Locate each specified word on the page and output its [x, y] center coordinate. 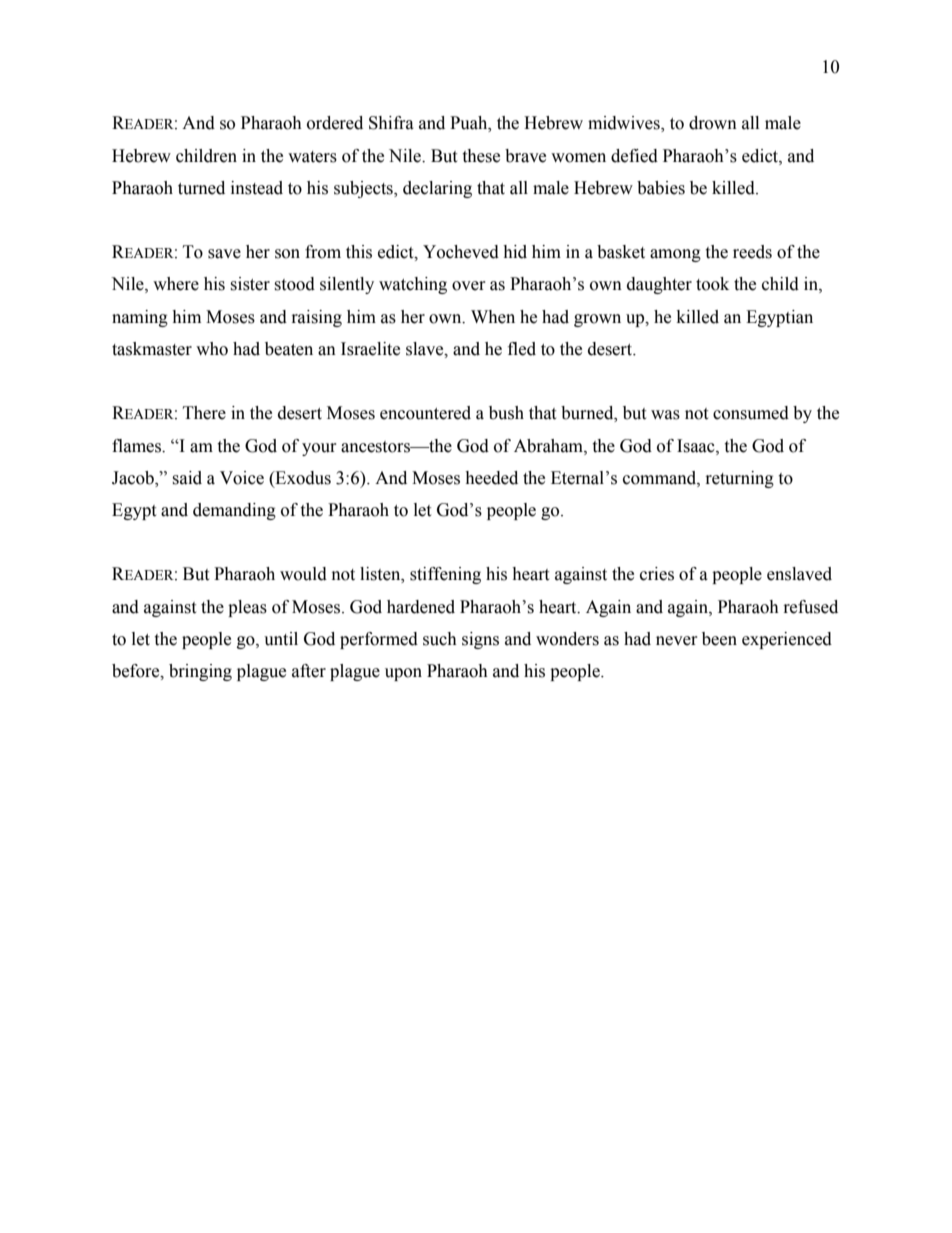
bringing [200, 672]
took [712, 284]
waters [312, 157]
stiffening [445, 575]
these [481, 156]
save [224, 254]
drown [713, 123]
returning [740, 479]
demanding [234, 511]
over [469, 286]
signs [480, 640]
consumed [751, 413]
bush [506, 413]
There [204, 413]
